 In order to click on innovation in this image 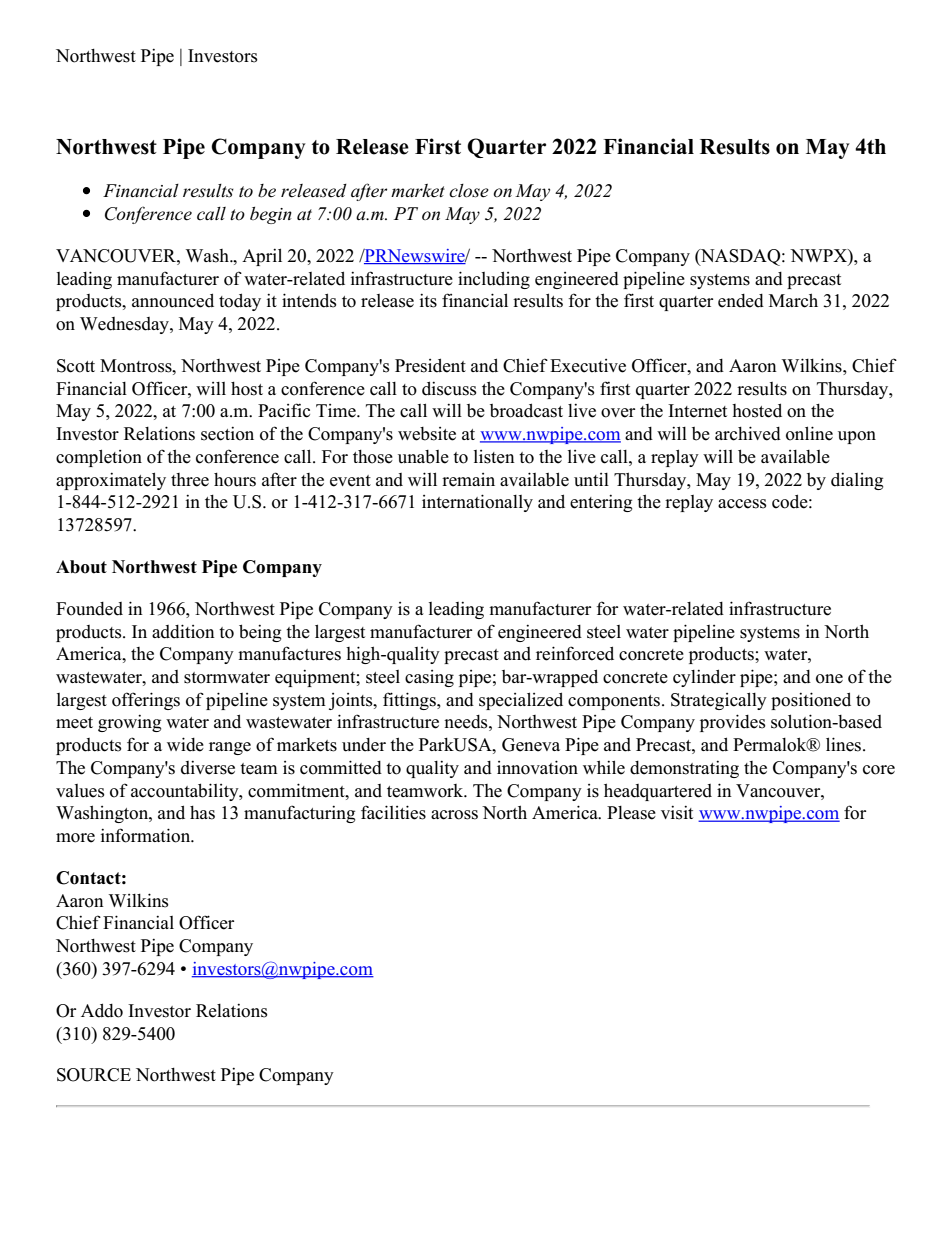, I will do `click(537, 767)`.
